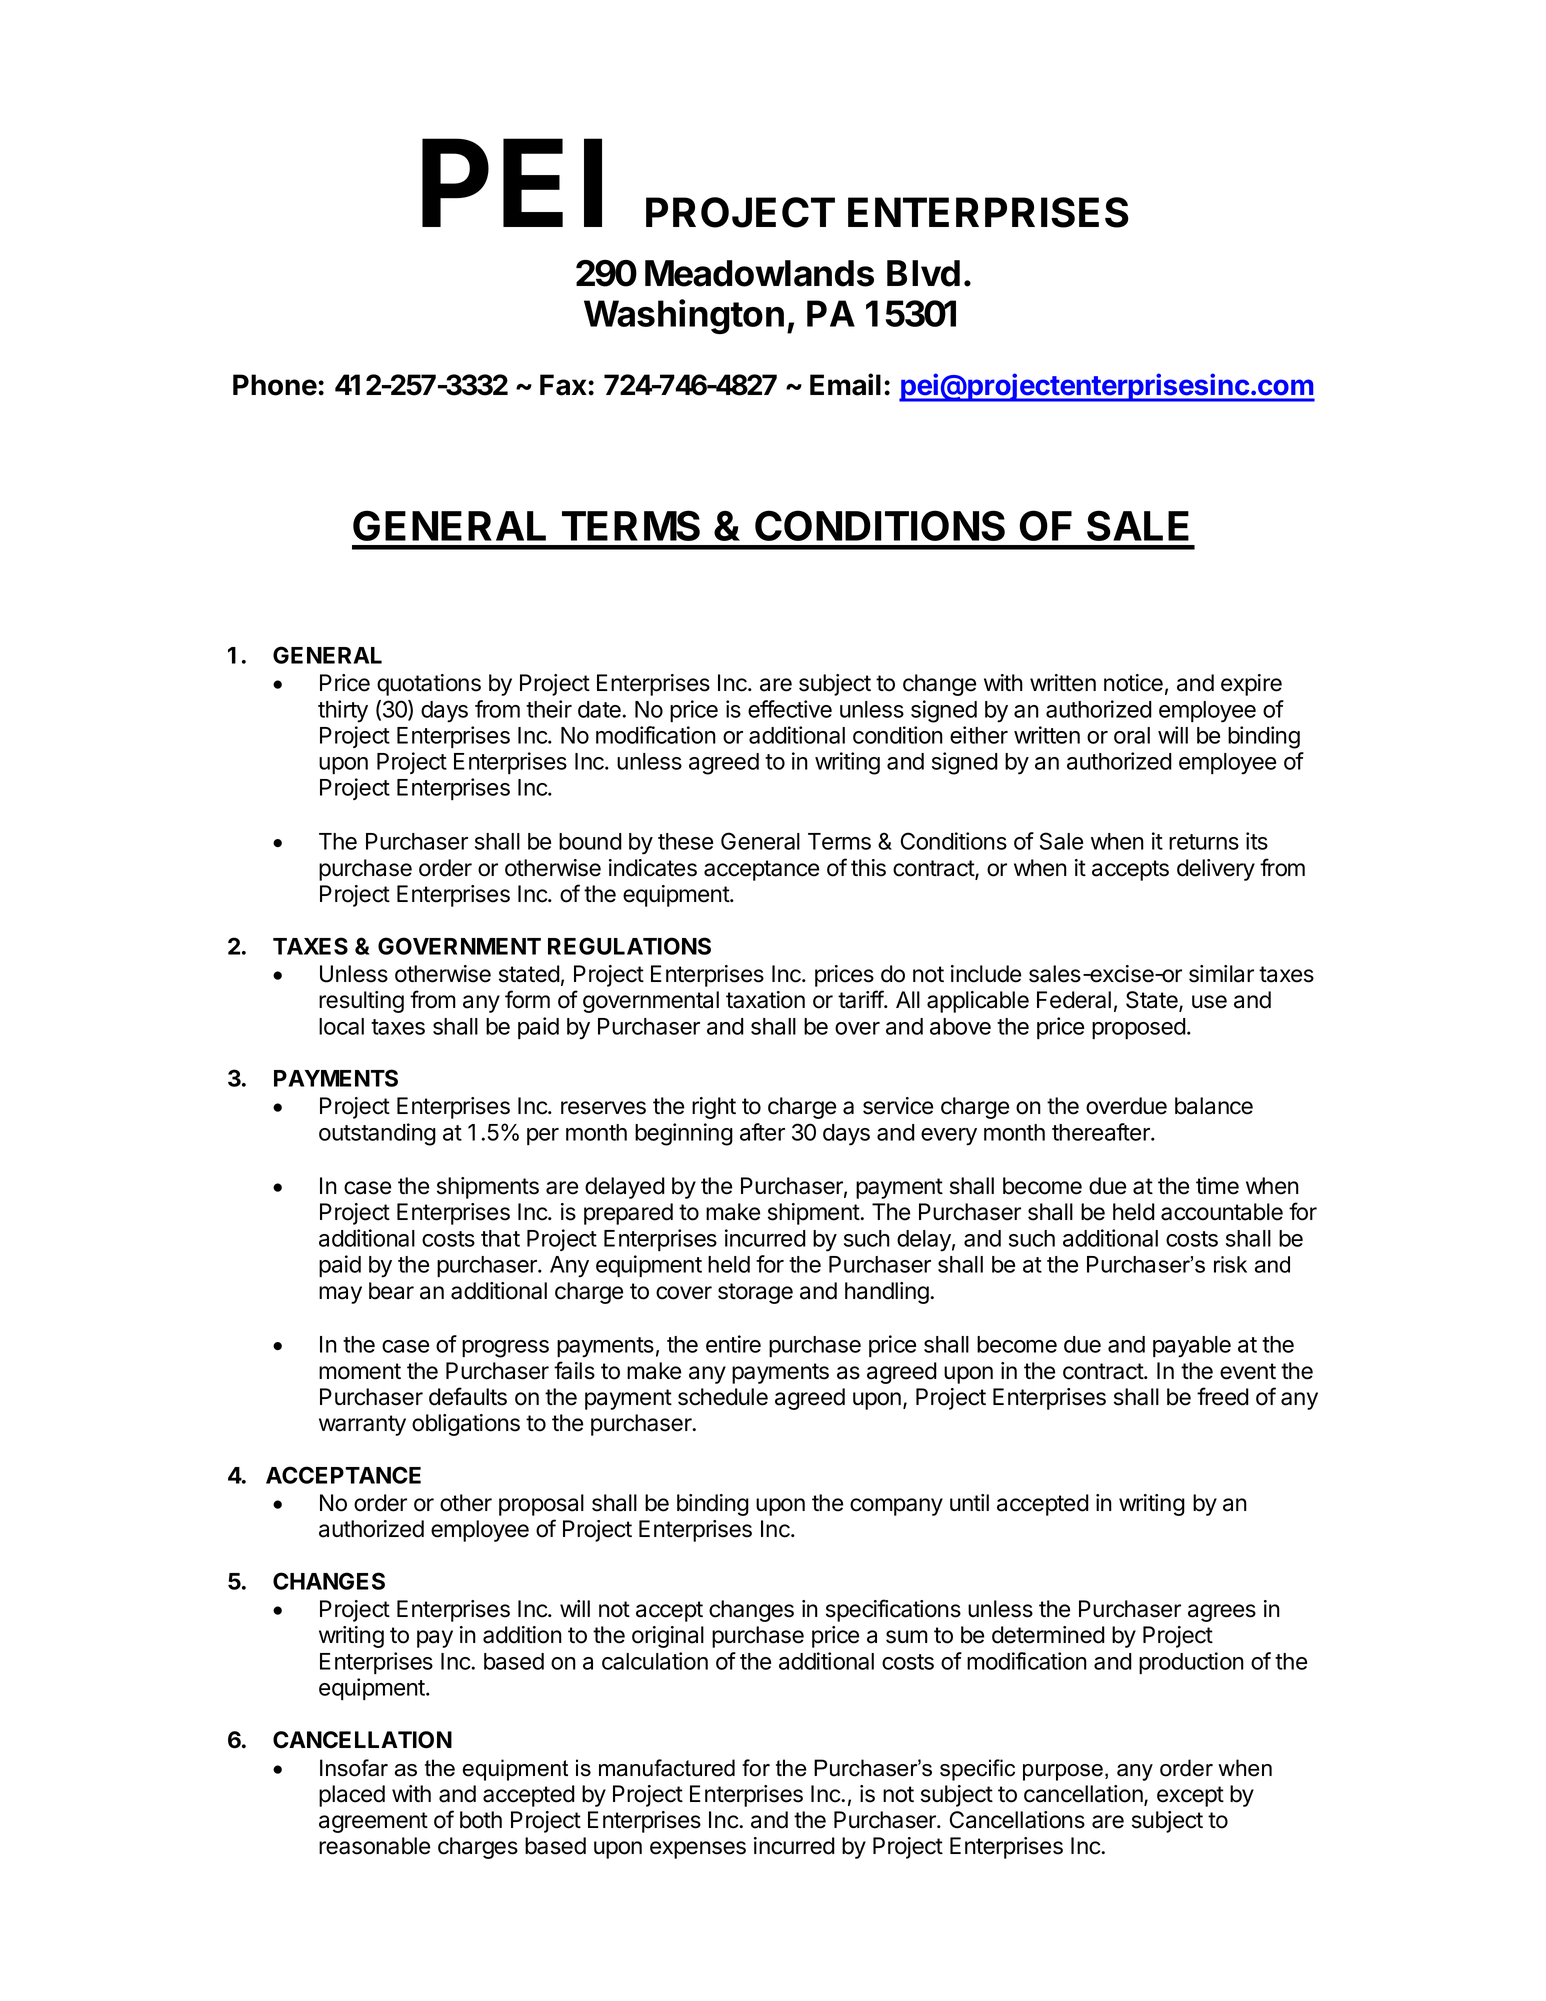  I want to click on notice, so click(1133, 683).
